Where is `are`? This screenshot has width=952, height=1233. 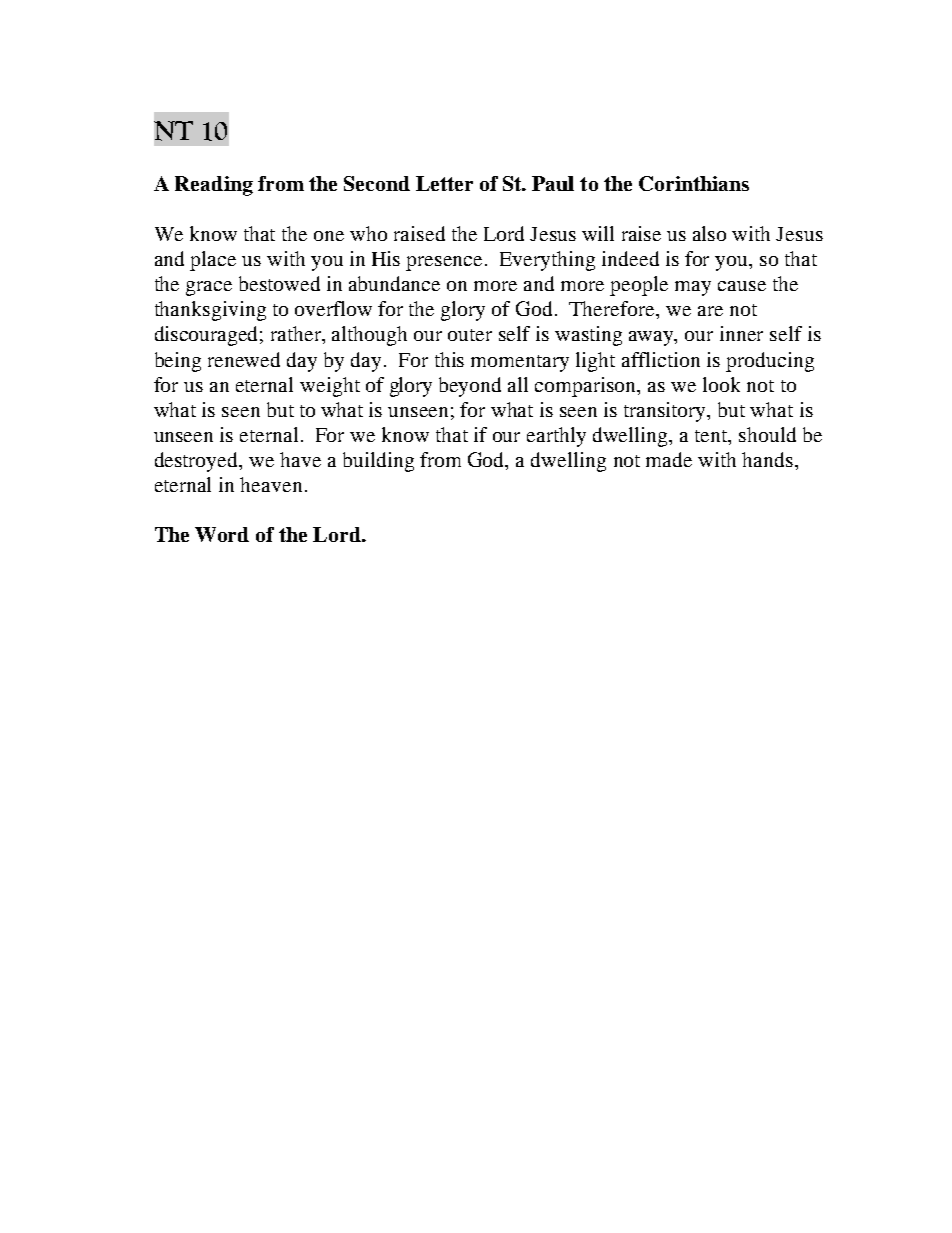
are is located at coordinates (710, 311).
